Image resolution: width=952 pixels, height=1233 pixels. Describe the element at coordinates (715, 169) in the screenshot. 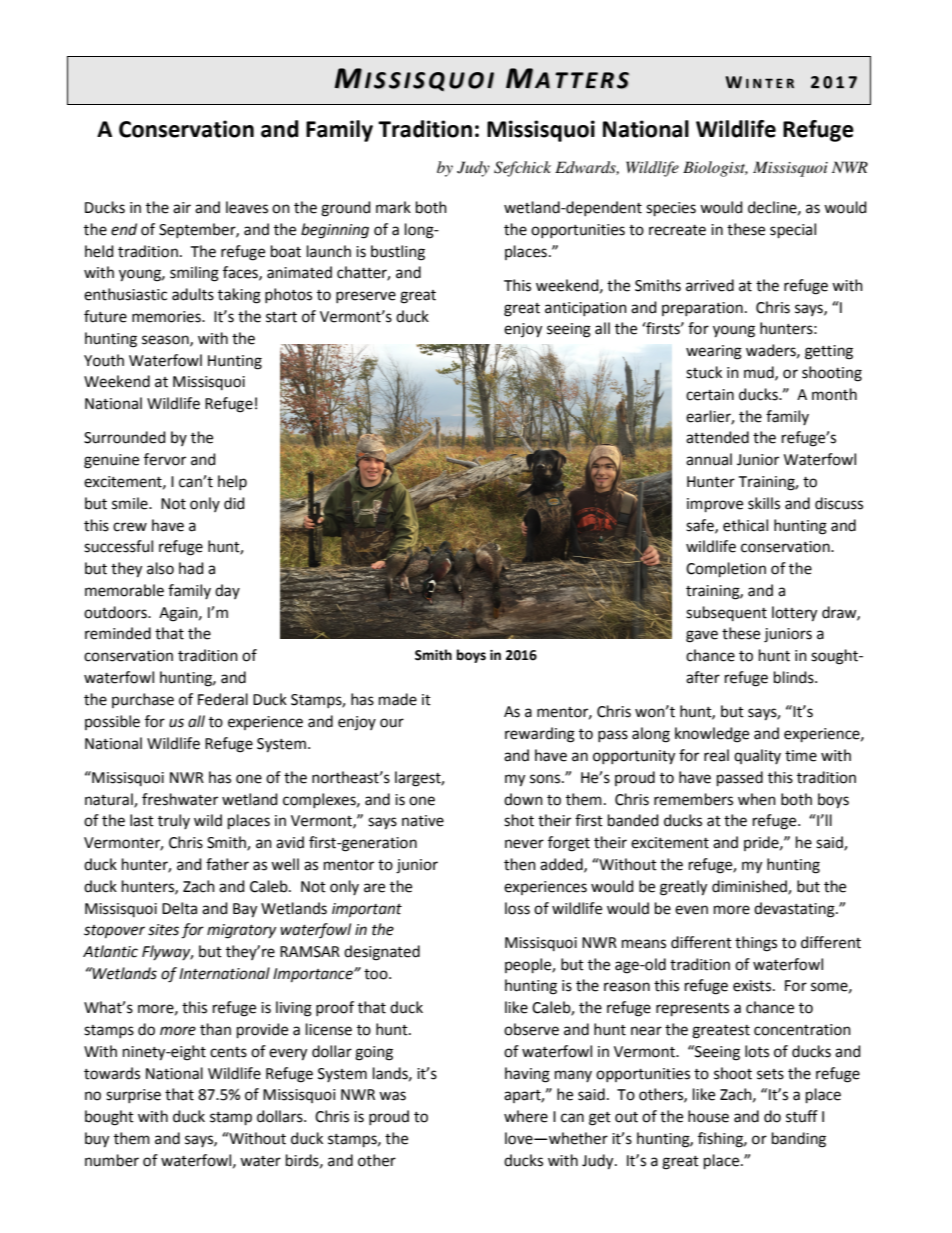

I see `Biologist` at that location.
